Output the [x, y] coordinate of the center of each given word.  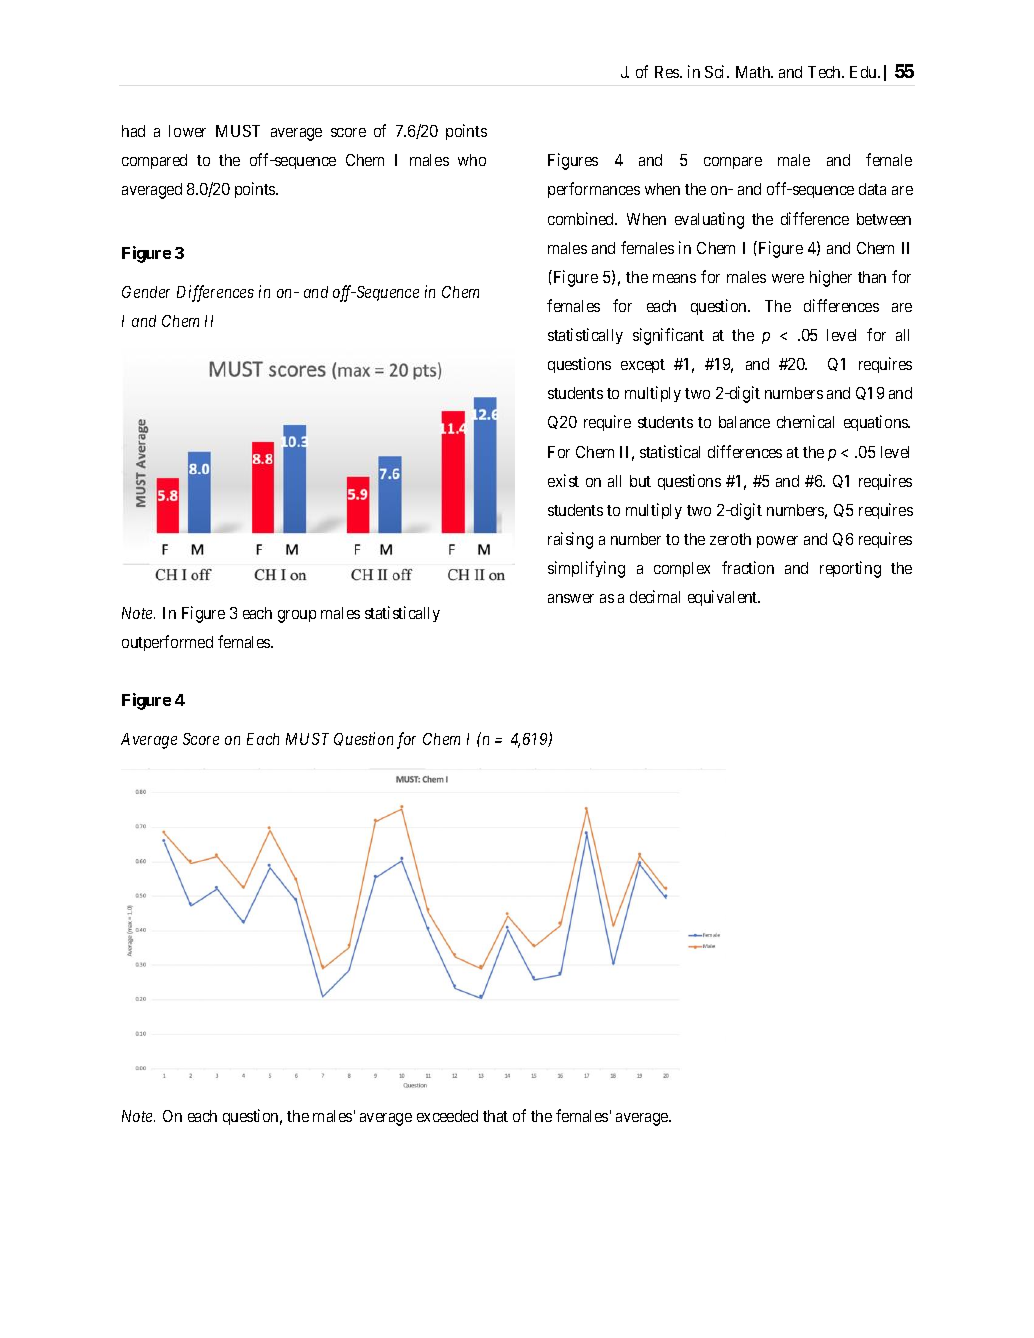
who [472, 160]
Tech [826, 72]
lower [187, 131]
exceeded [447, 1116]
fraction [748, 567]
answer [571, 598]
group [297, 616]
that [495, 1116]
